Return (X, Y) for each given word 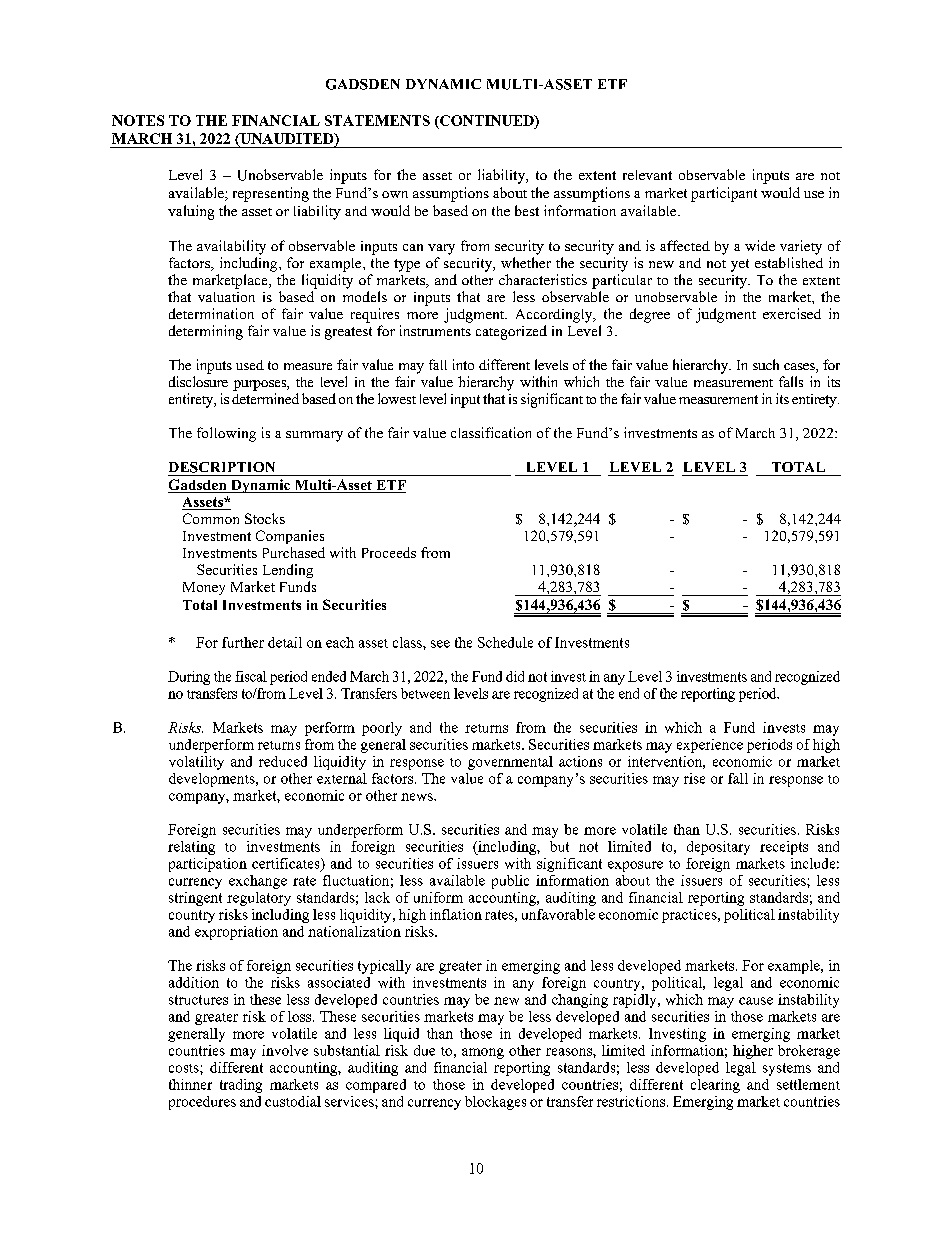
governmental (510, 763)
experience (710, 746)
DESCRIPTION (222, 467)
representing (271, 194)
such (766, 364)
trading (241, 1086)
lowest (397, 398)
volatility (196, 763)
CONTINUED (487, 122)
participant (724, 194)
